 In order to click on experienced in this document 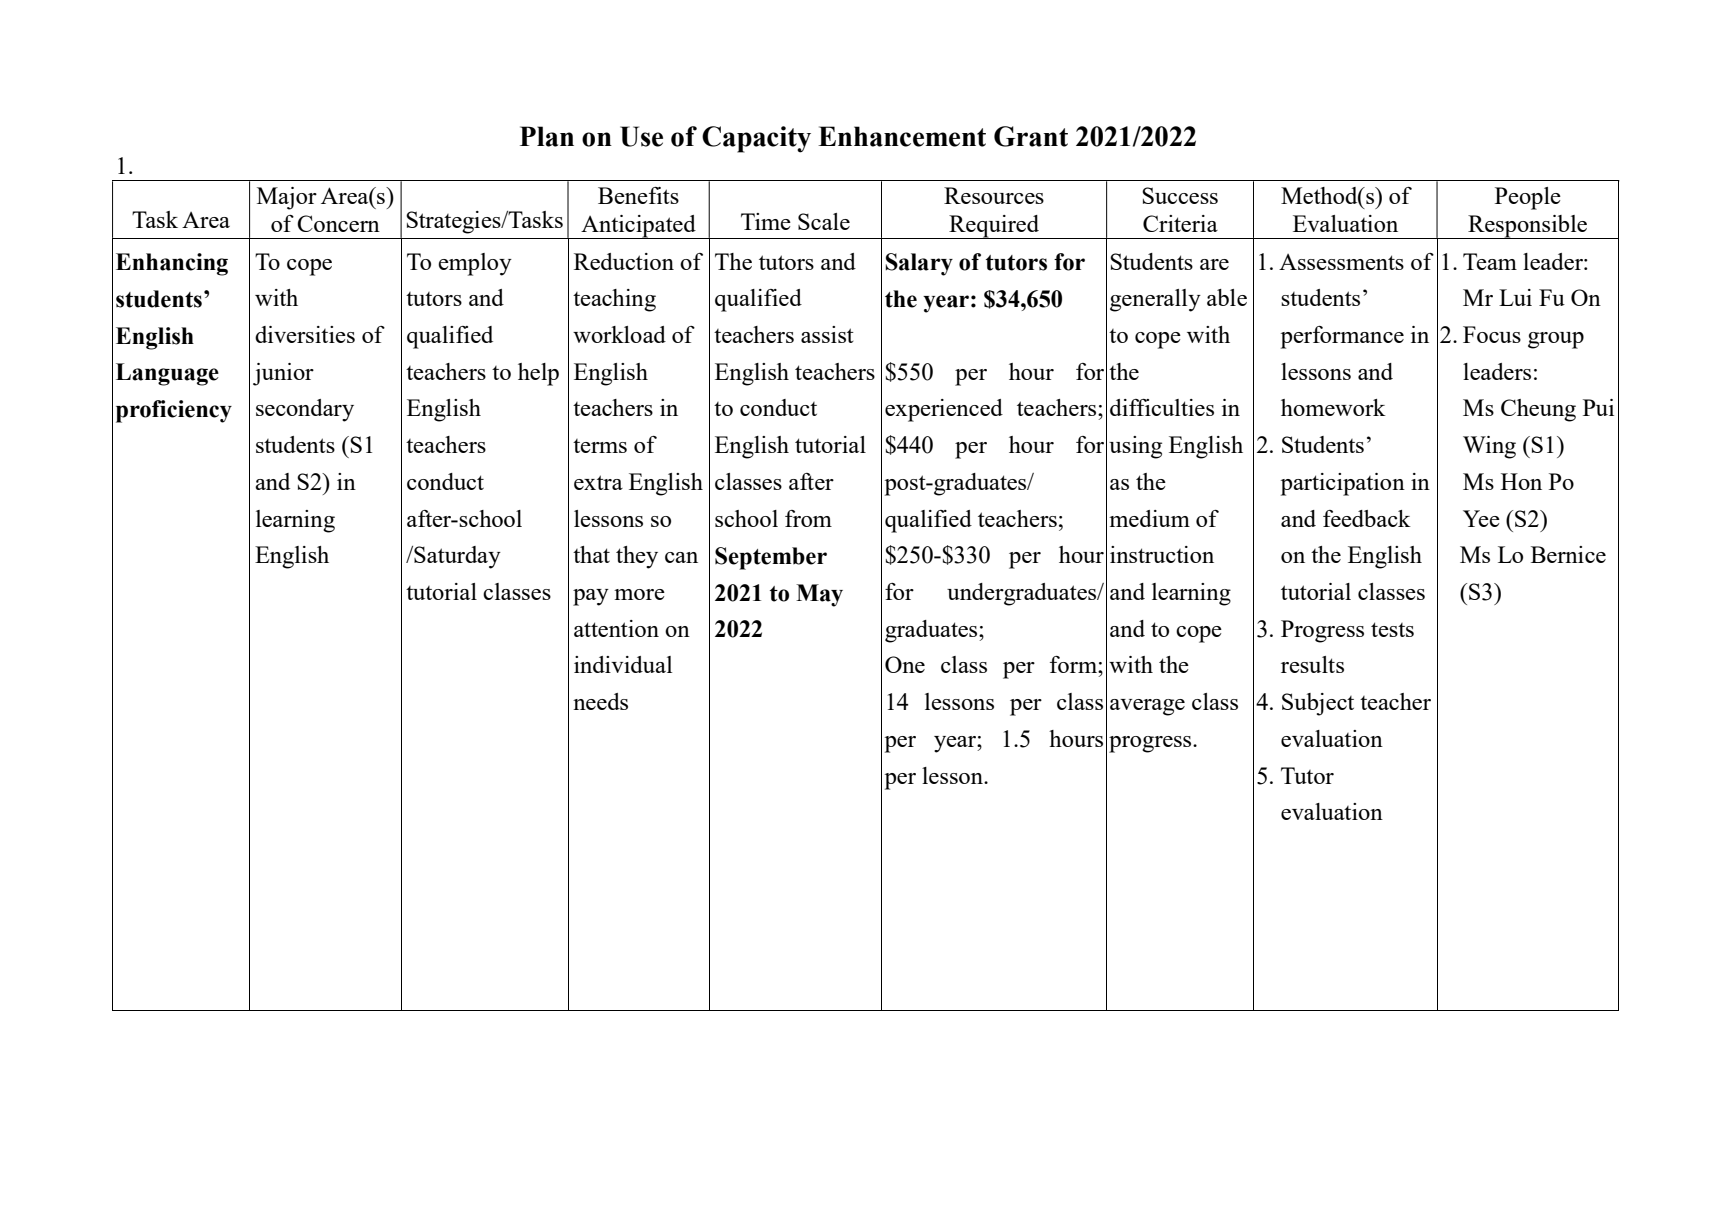, I will do `click(944, 410)`.
